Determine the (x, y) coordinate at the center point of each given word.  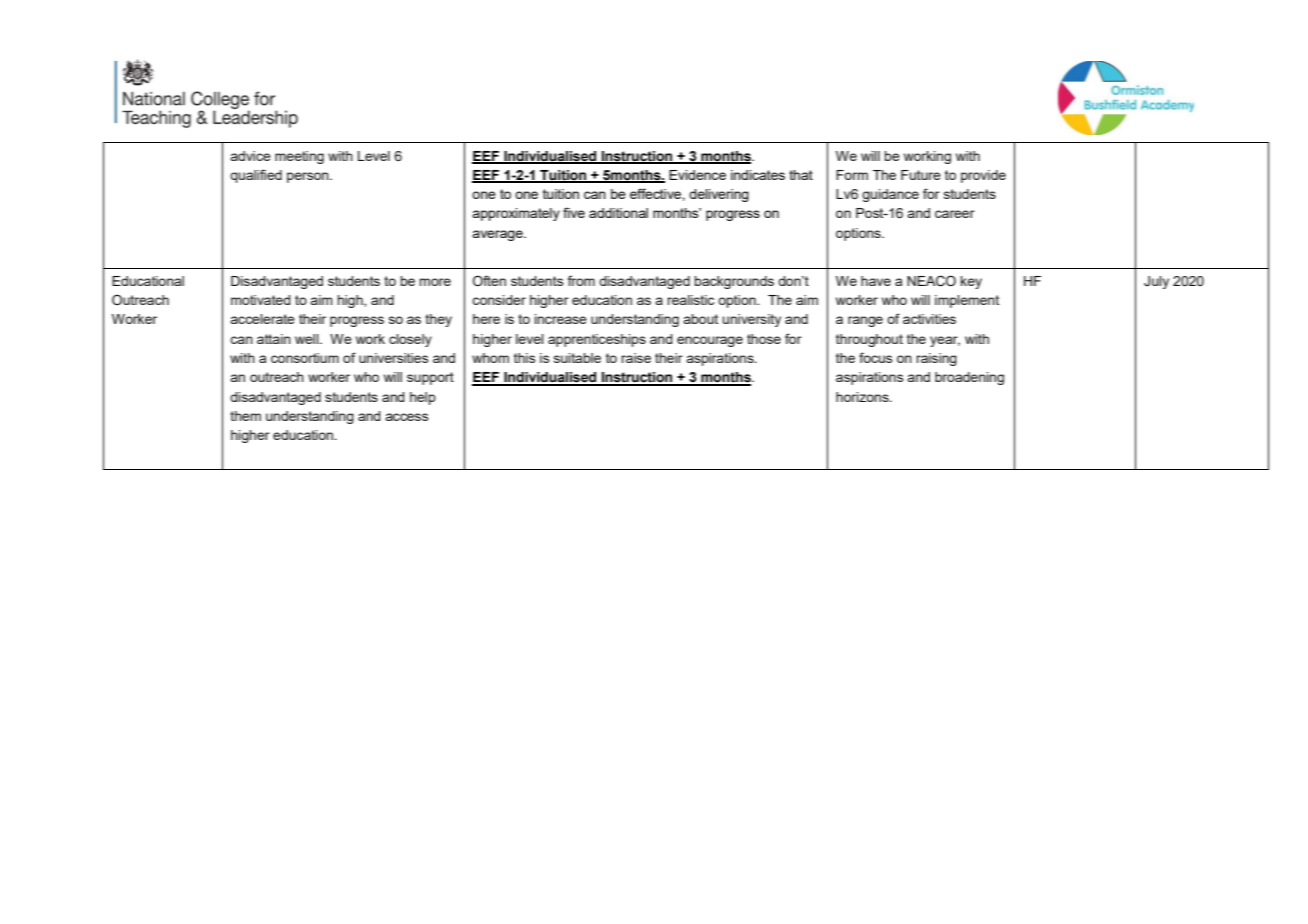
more (435, 282)
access (407, 417)
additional (618, 213)
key (971, 282)
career (955, 214)
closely (410, 340)
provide (983, 176)
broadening (969, 378)
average (498, 235)
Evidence (697, 175)
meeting (299, 157)
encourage (710, 341)
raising (936, 359)
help (423, 398)
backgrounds (734, 282)
